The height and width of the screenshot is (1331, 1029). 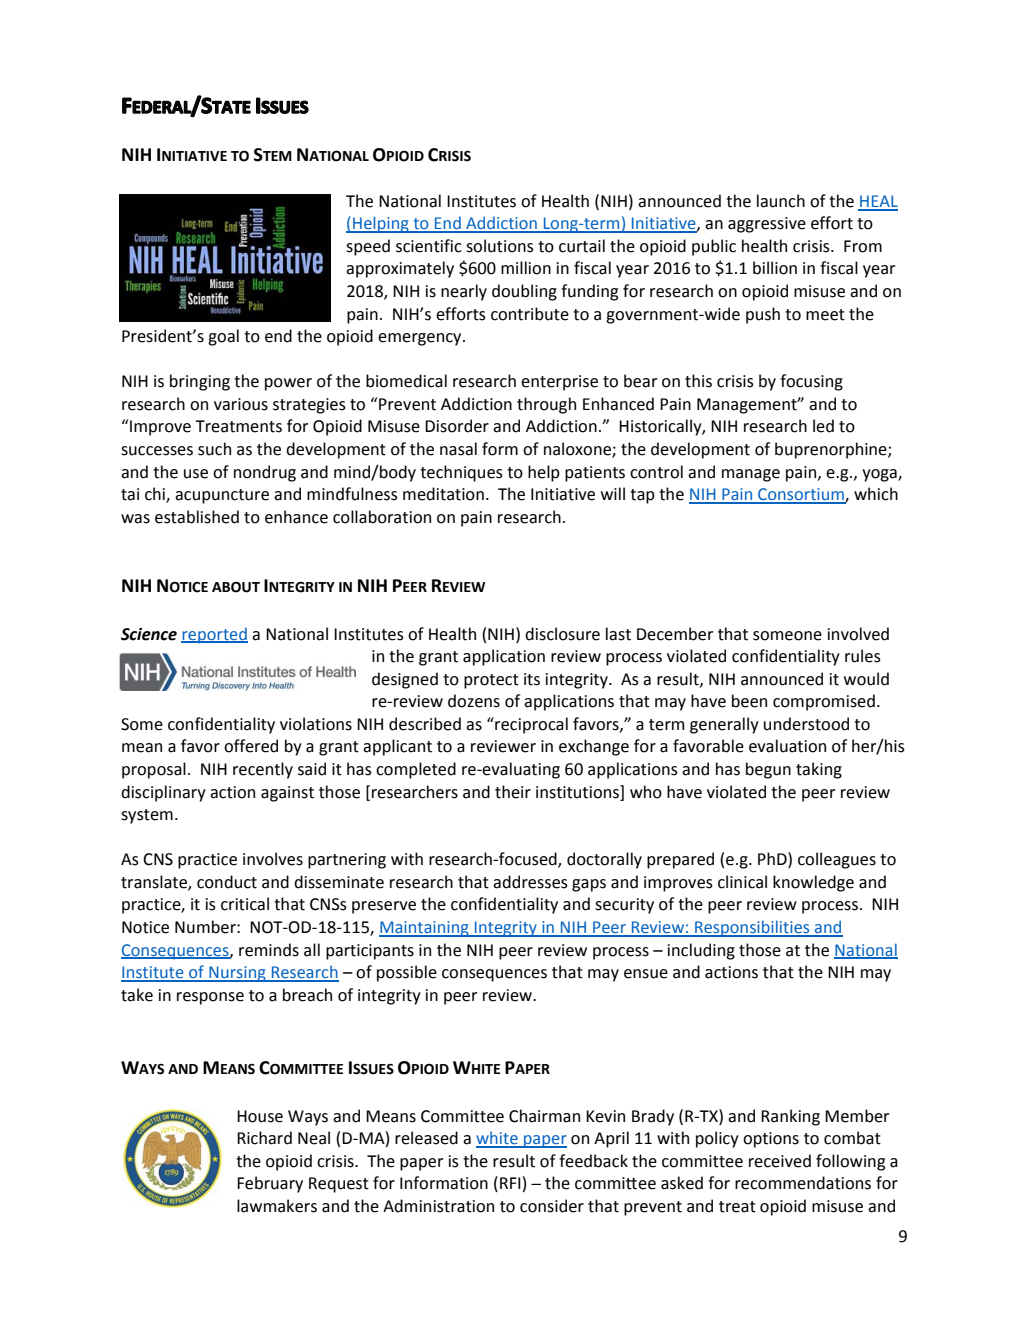 What do you see at coordinates (824, 702) in the screenshot?
I see `compromised` at bounding box center [824, 702].
